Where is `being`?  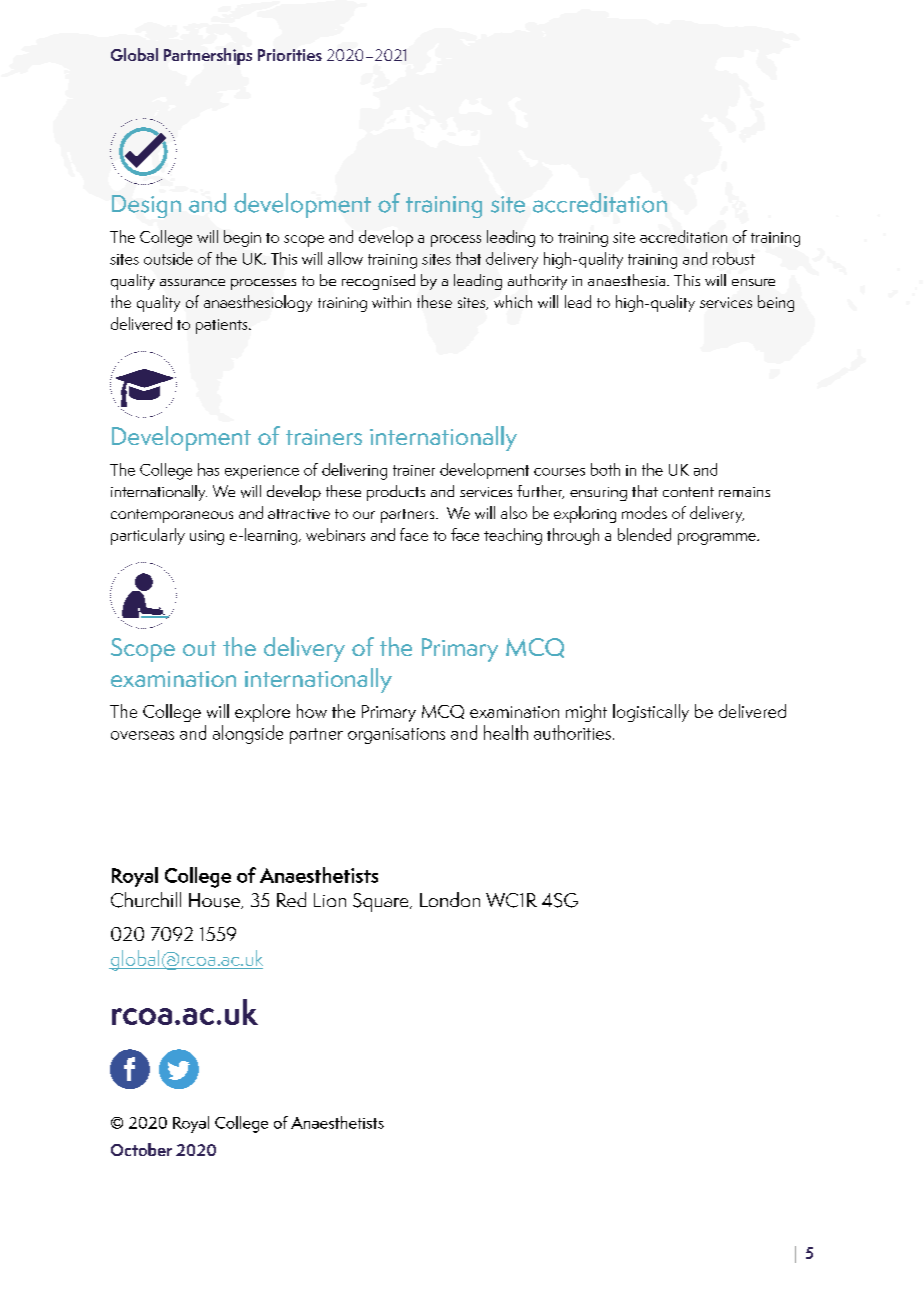 being is located at coordinates (776, 303).
